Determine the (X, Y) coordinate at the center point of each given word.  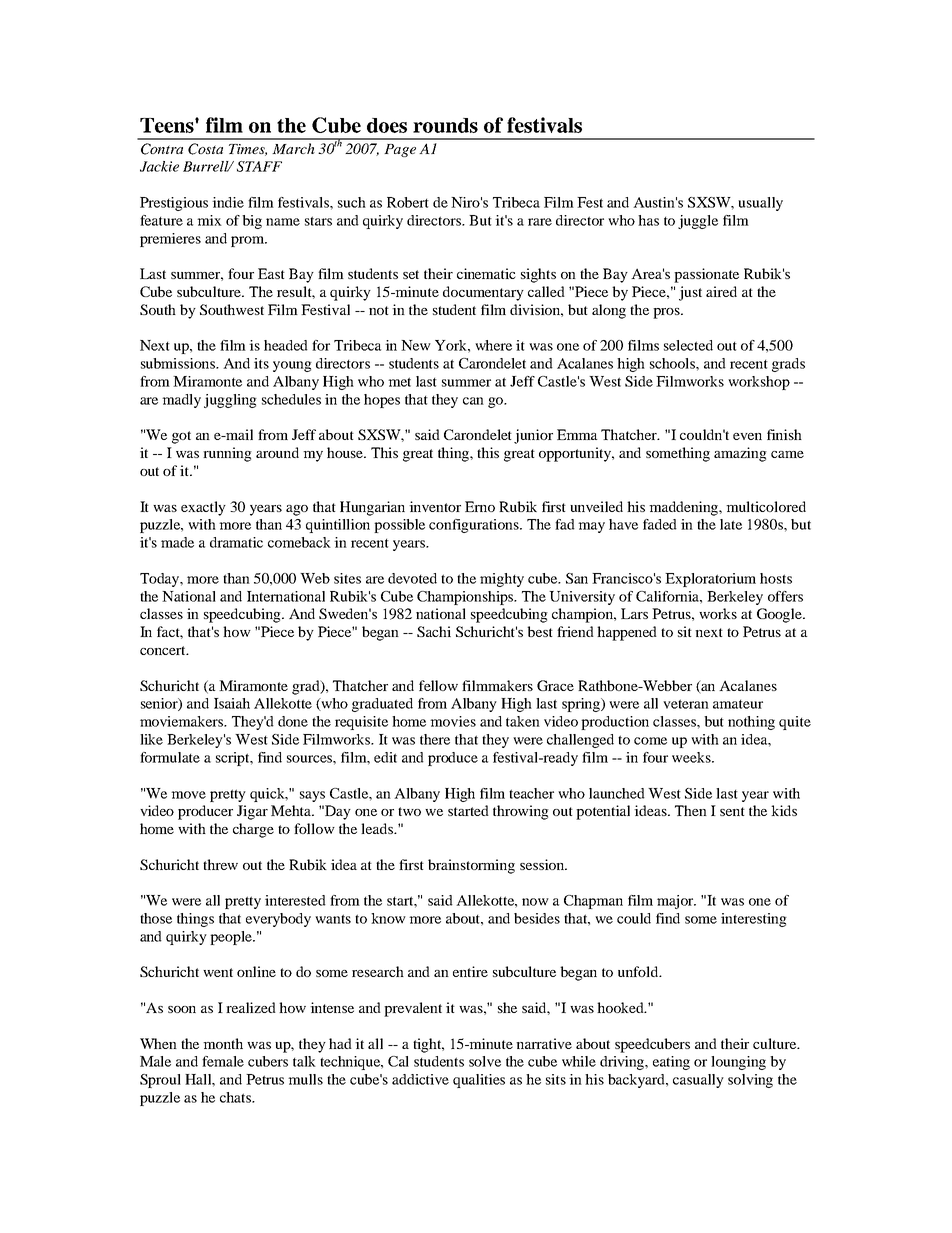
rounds (445, 125)
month (223, 1043)
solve (485, 1061)
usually (760, 204)
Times (248, 150)
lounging (738, 1063)
